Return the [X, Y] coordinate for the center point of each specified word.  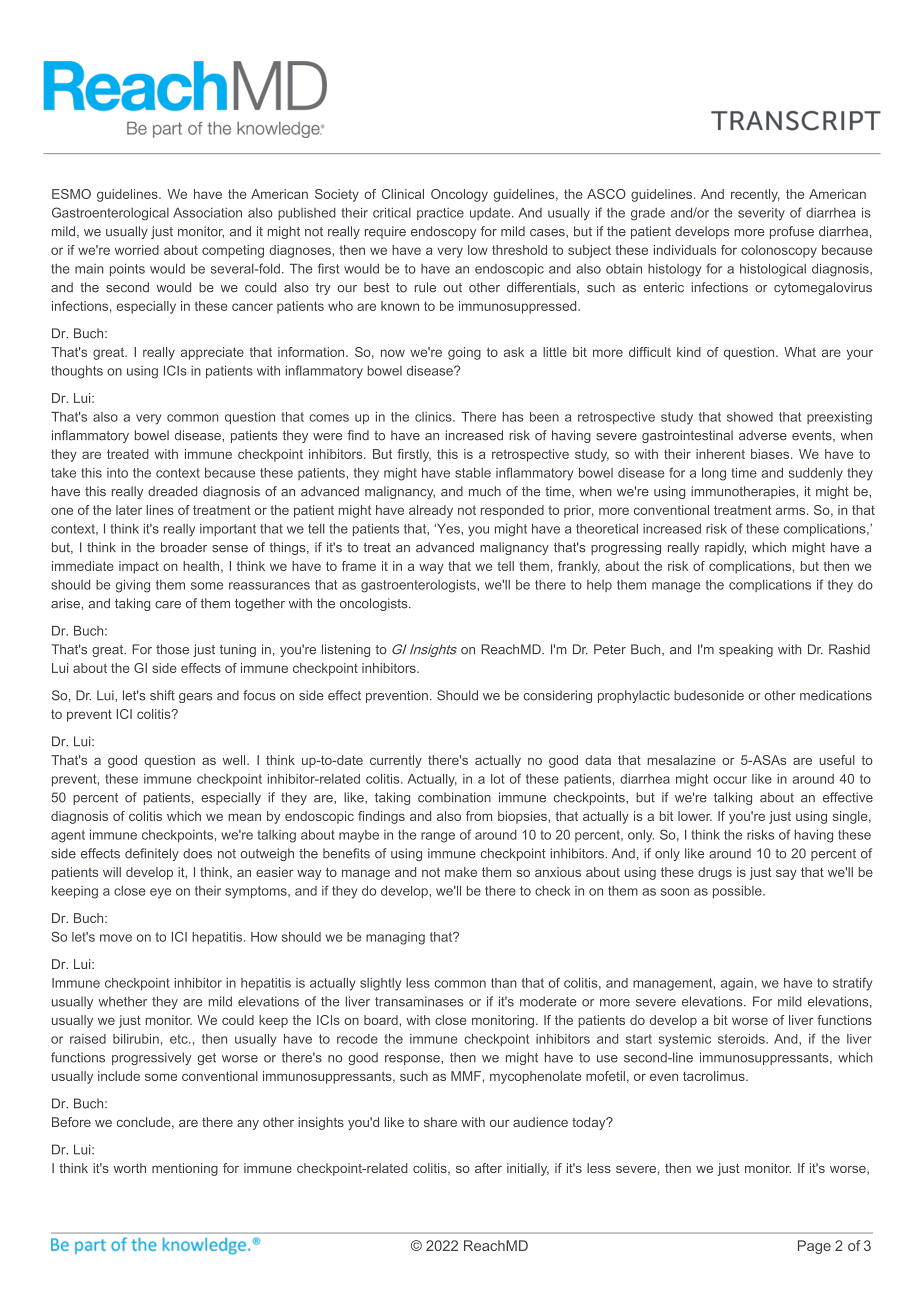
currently [396, 761]
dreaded [172, 491]
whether [123, 1001]
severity [761, 214]
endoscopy [443, 232]
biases [771, 454]
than [504, 983]
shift [162, 695]
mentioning [185, 1169]
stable [473, 473]
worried [137, 250]
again [737, 984]
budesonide [709, 695]
